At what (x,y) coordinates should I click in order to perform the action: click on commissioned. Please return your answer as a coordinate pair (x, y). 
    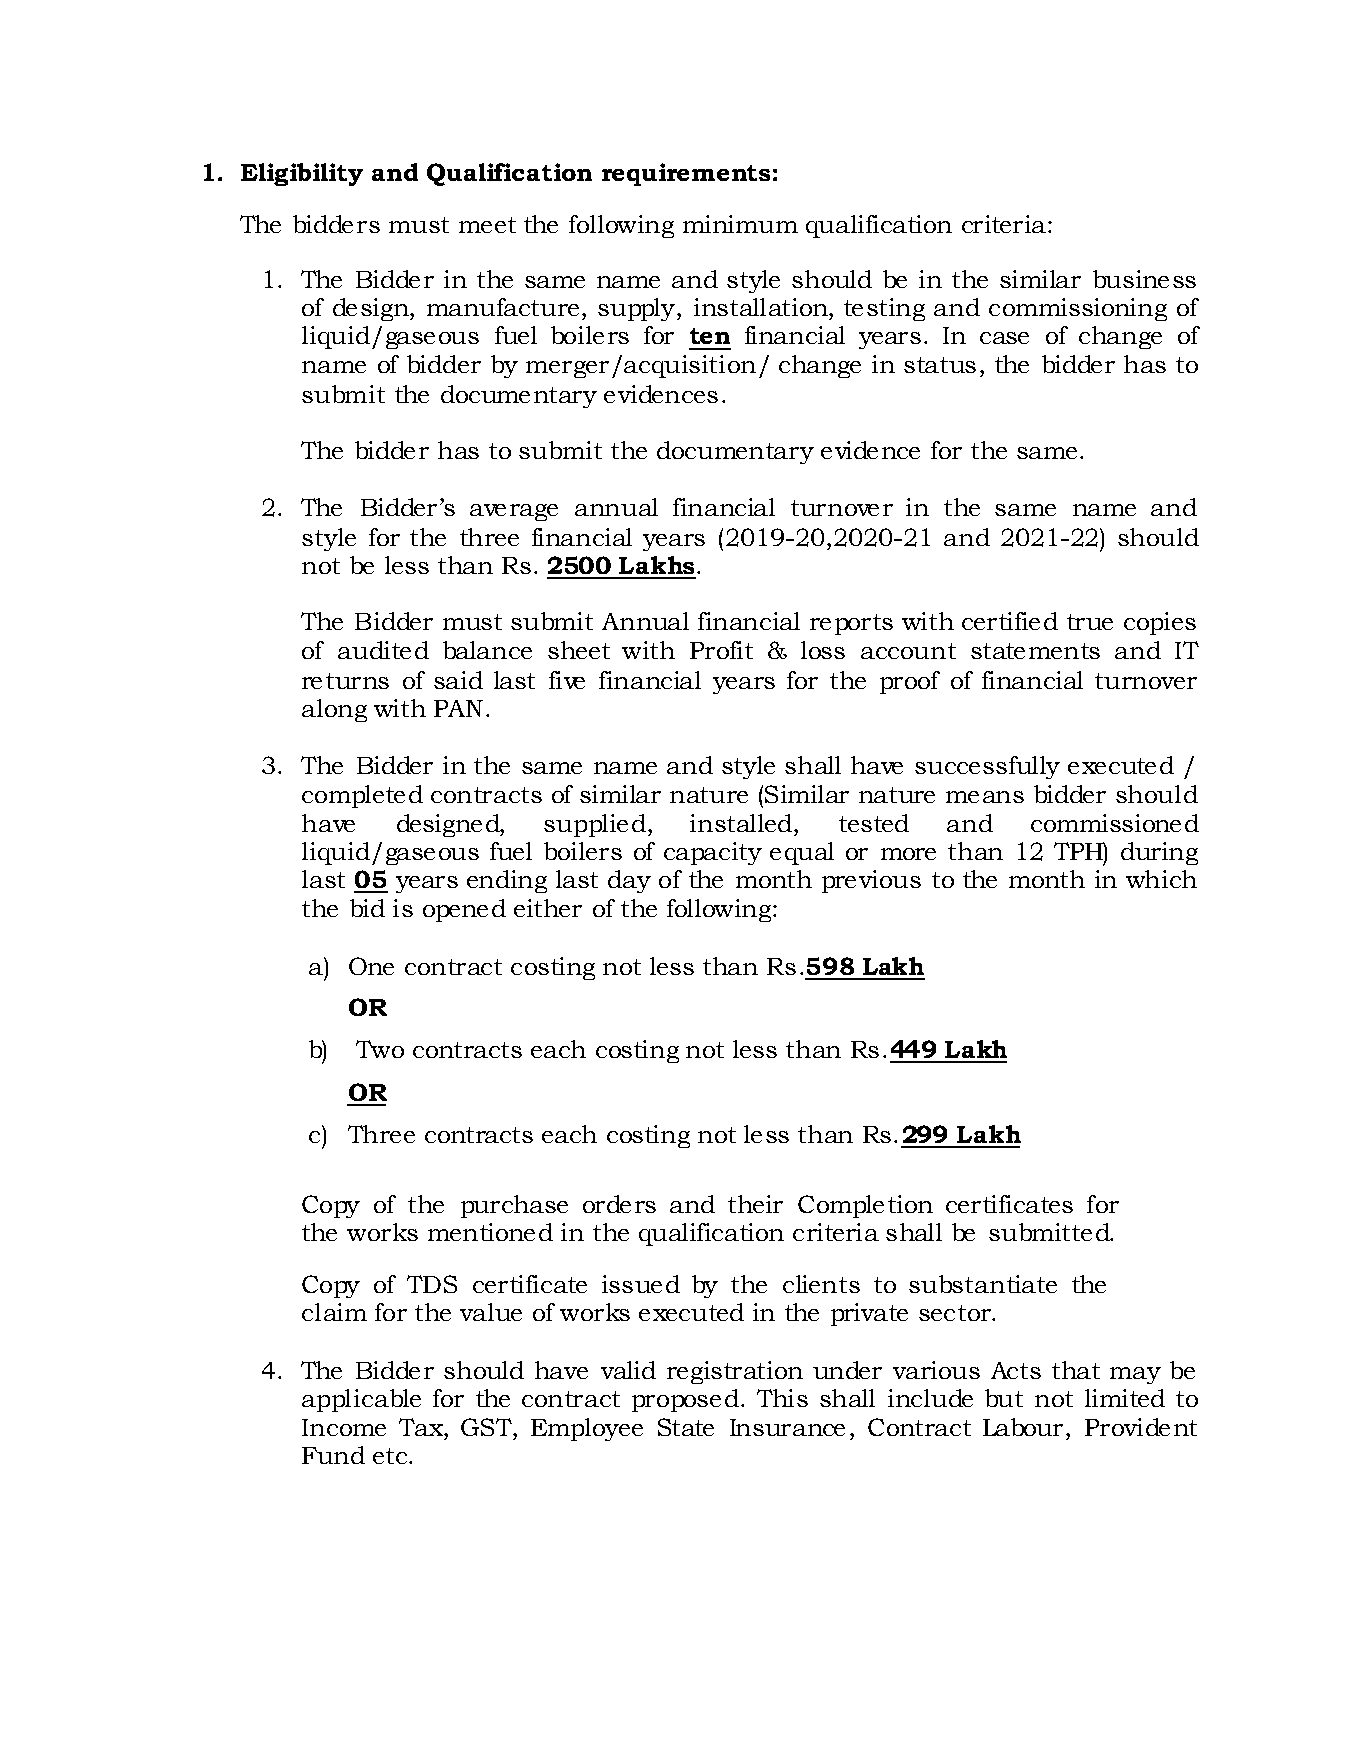
    Looking at the image, I should click on (1115, 823).
